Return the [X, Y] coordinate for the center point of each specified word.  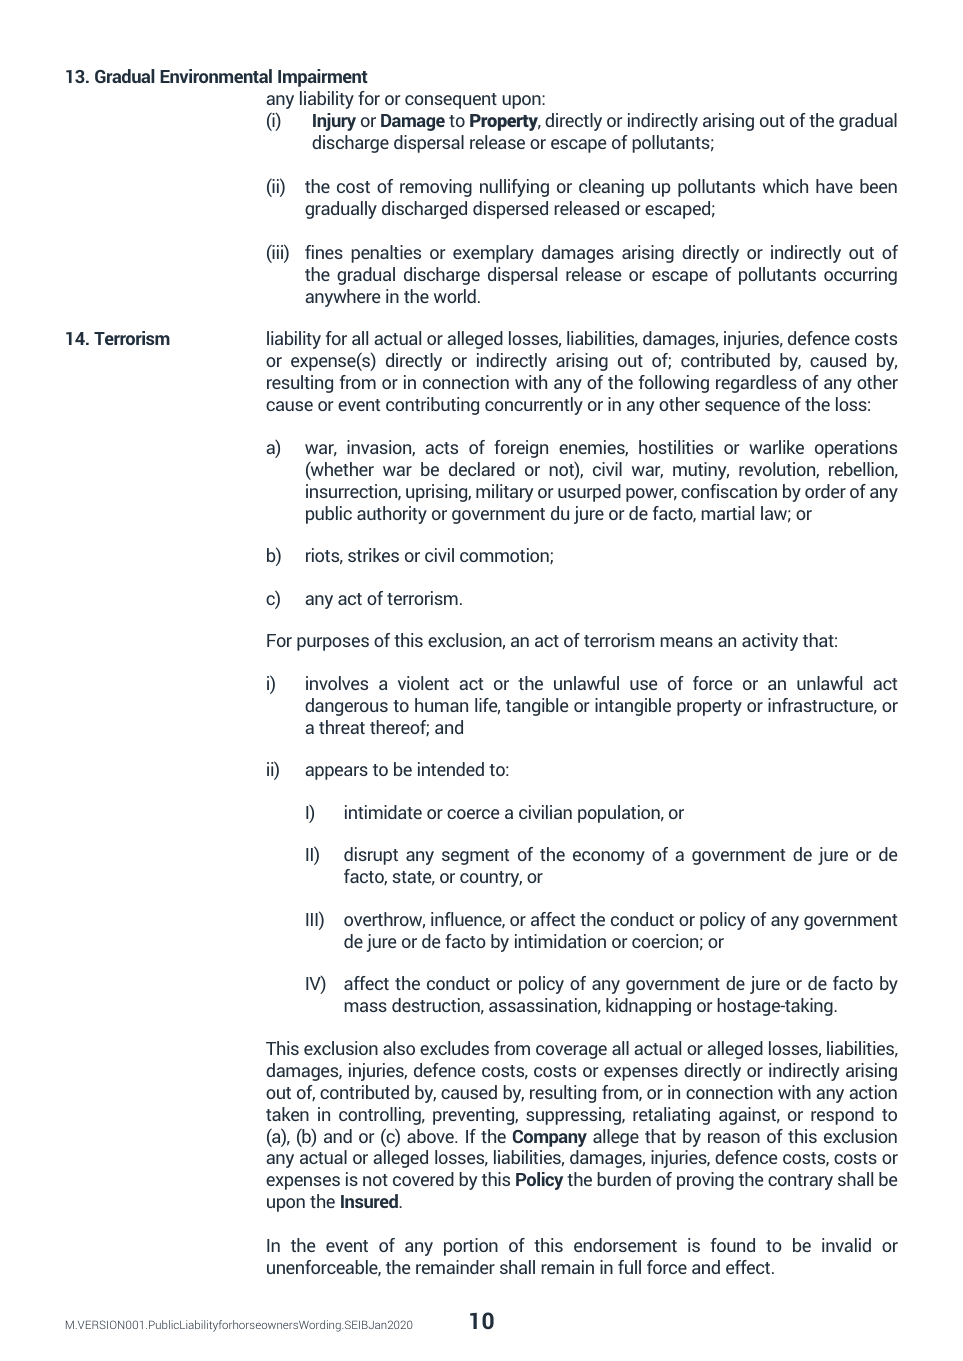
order [825, 491]
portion [471, 1247]
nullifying [514, 188]
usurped [589, 493]
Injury [334, 122]
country [491, 879]
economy [609, 858]
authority [392, 515]
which [785, 186]
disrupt [371, 856]
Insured [370, 1201]
